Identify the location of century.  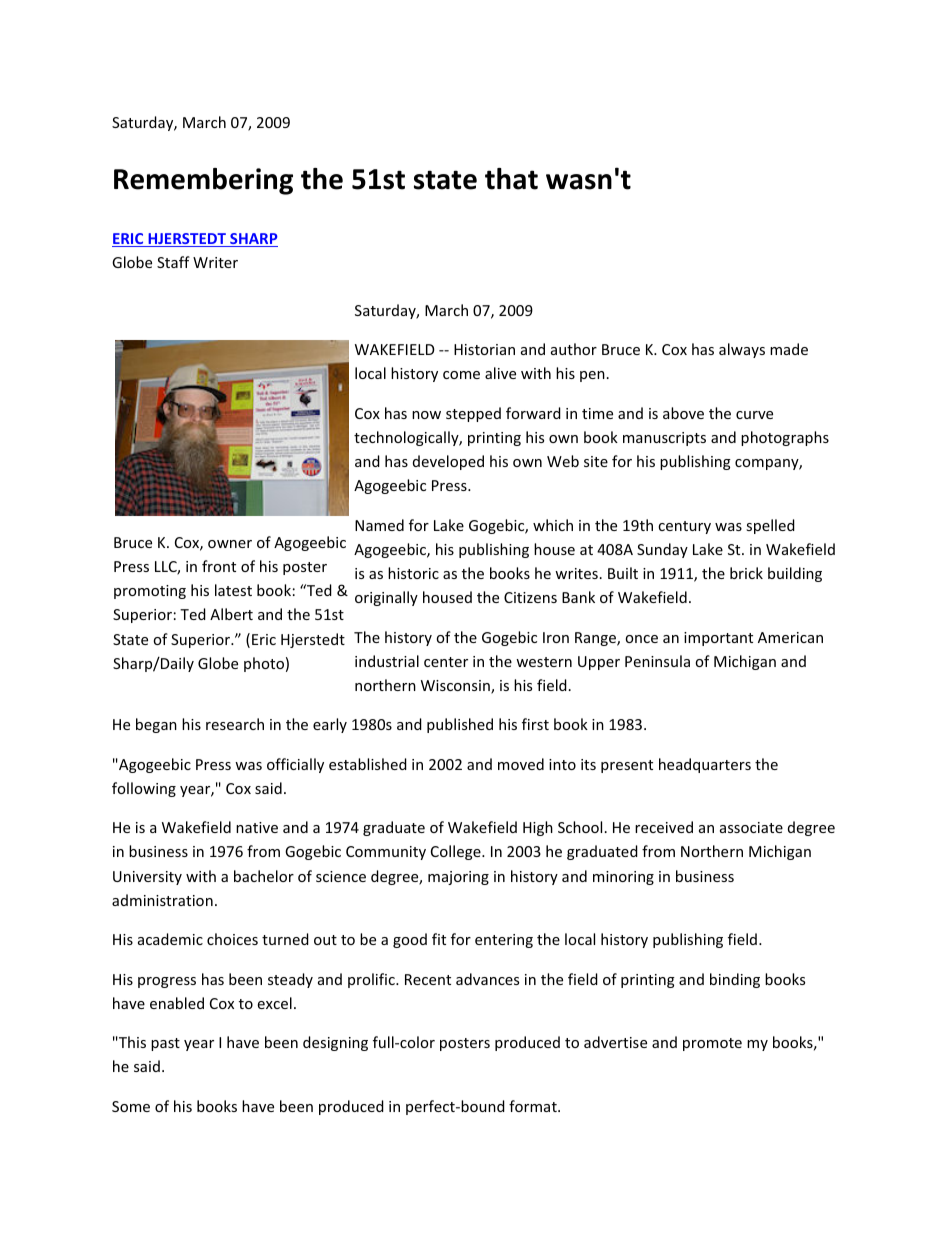
(684, 527).
